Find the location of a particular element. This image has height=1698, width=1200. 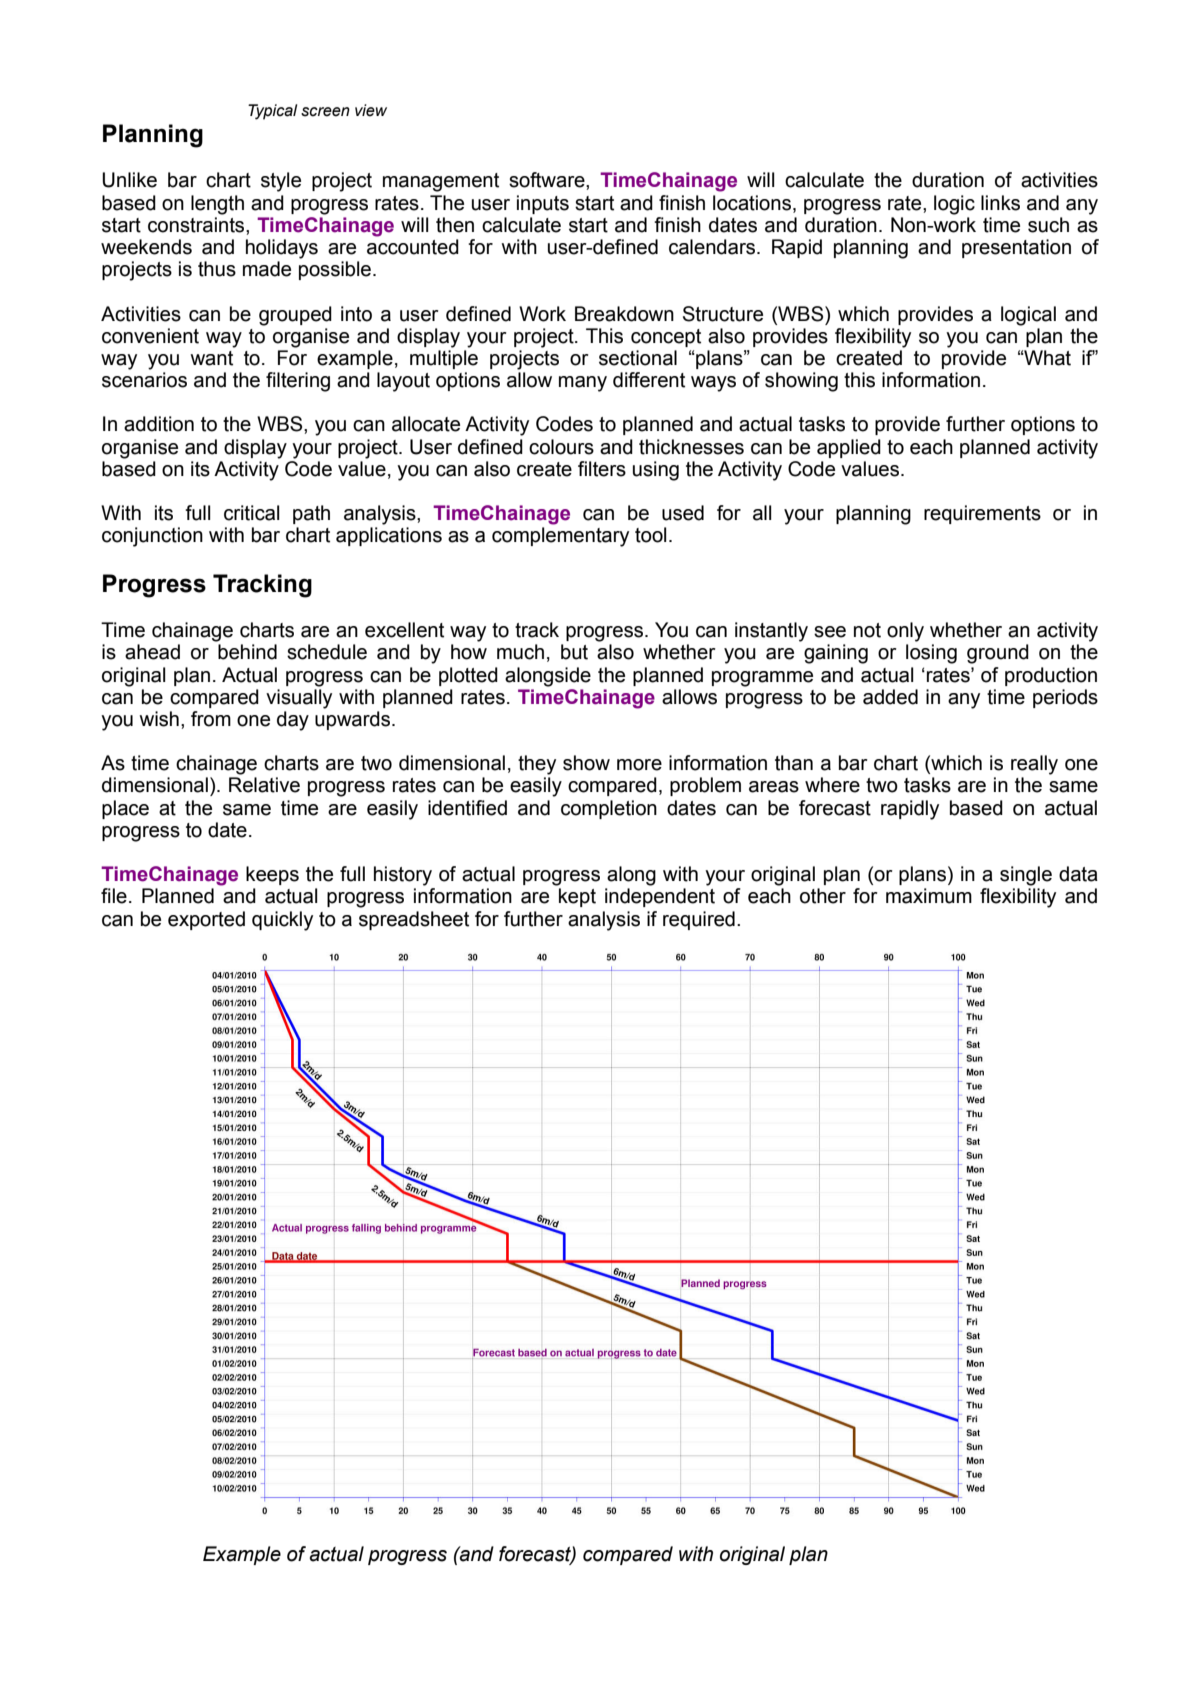

Breakdown is located at coordinates (624, 314).
